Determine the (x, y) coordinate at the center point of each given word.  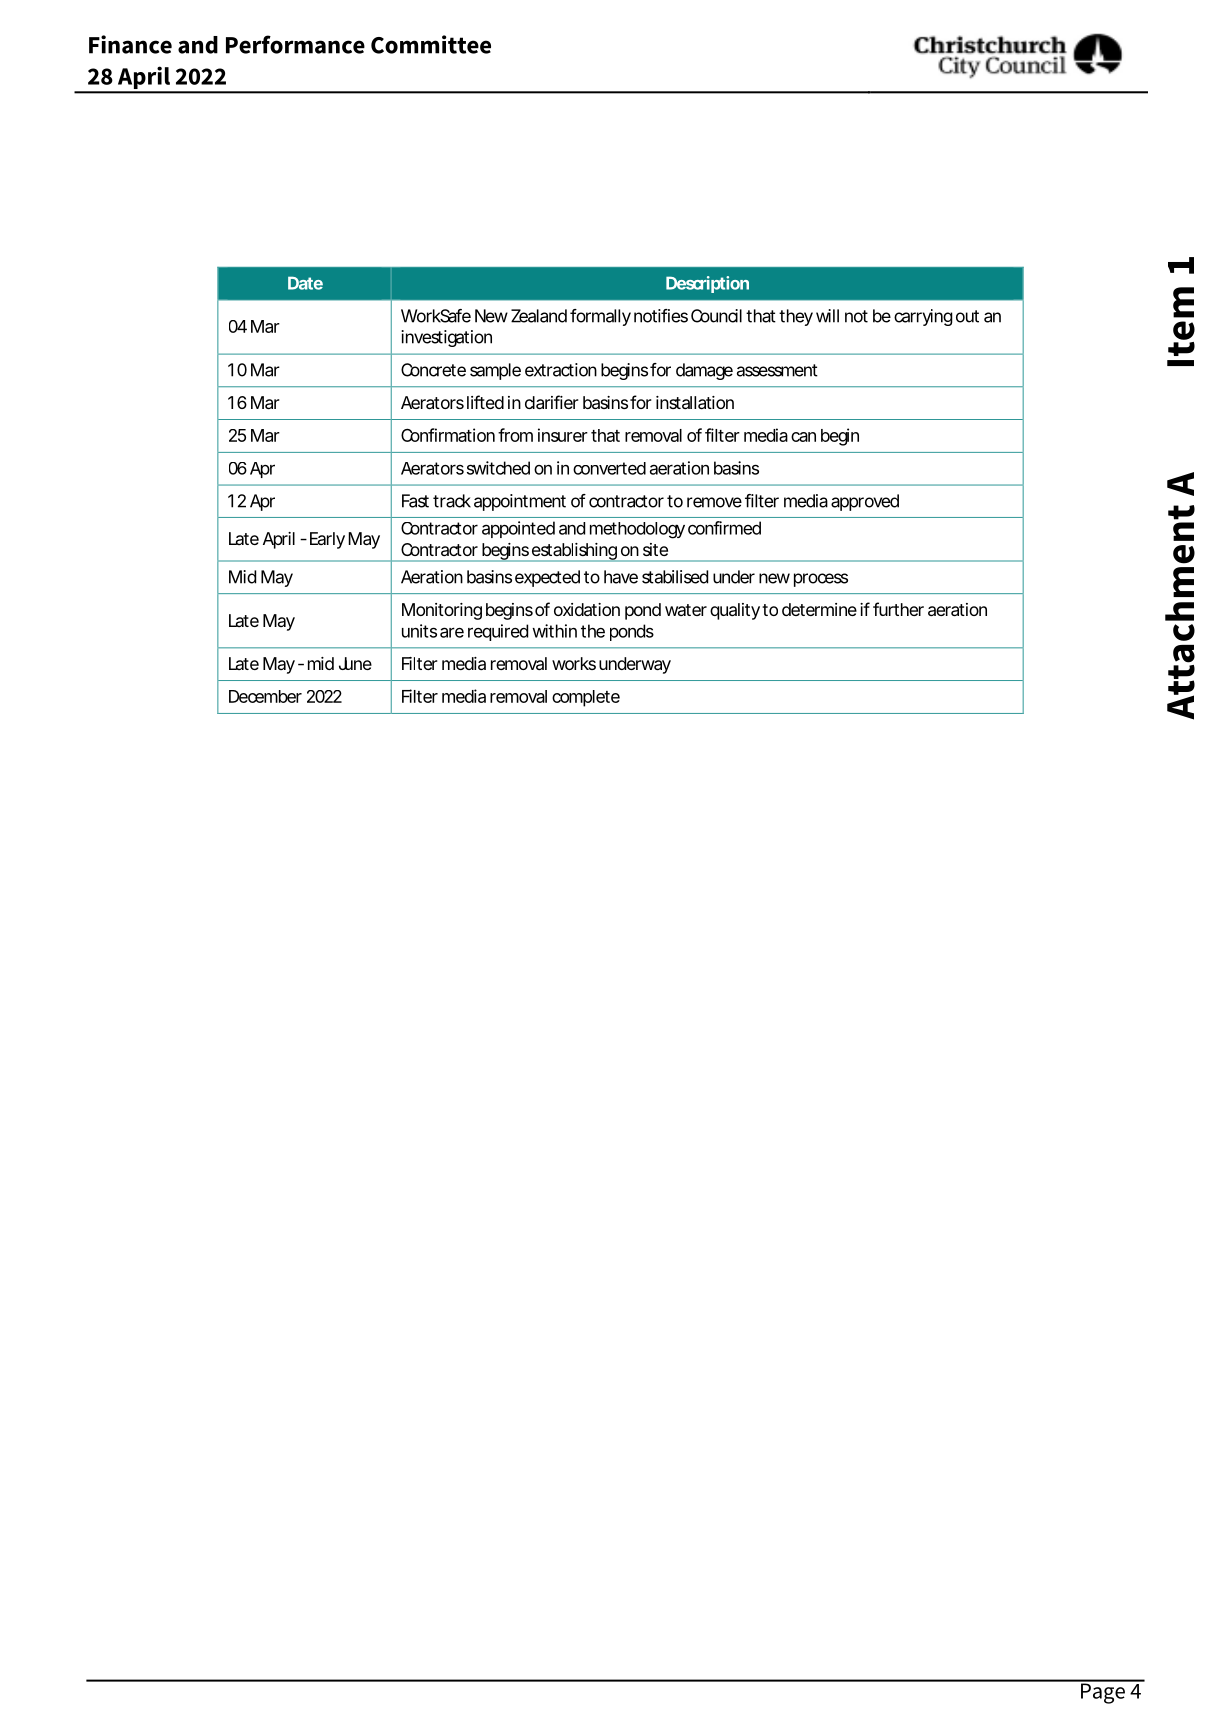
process (821, 580)
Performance (295, 44)
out (967, 316)
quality (735, 611)
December (265, 696)
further (898, 609)
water (686, 610)
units (419, 631)
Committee (431, 44)
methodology (637, 530)
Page (1102, 1692)
